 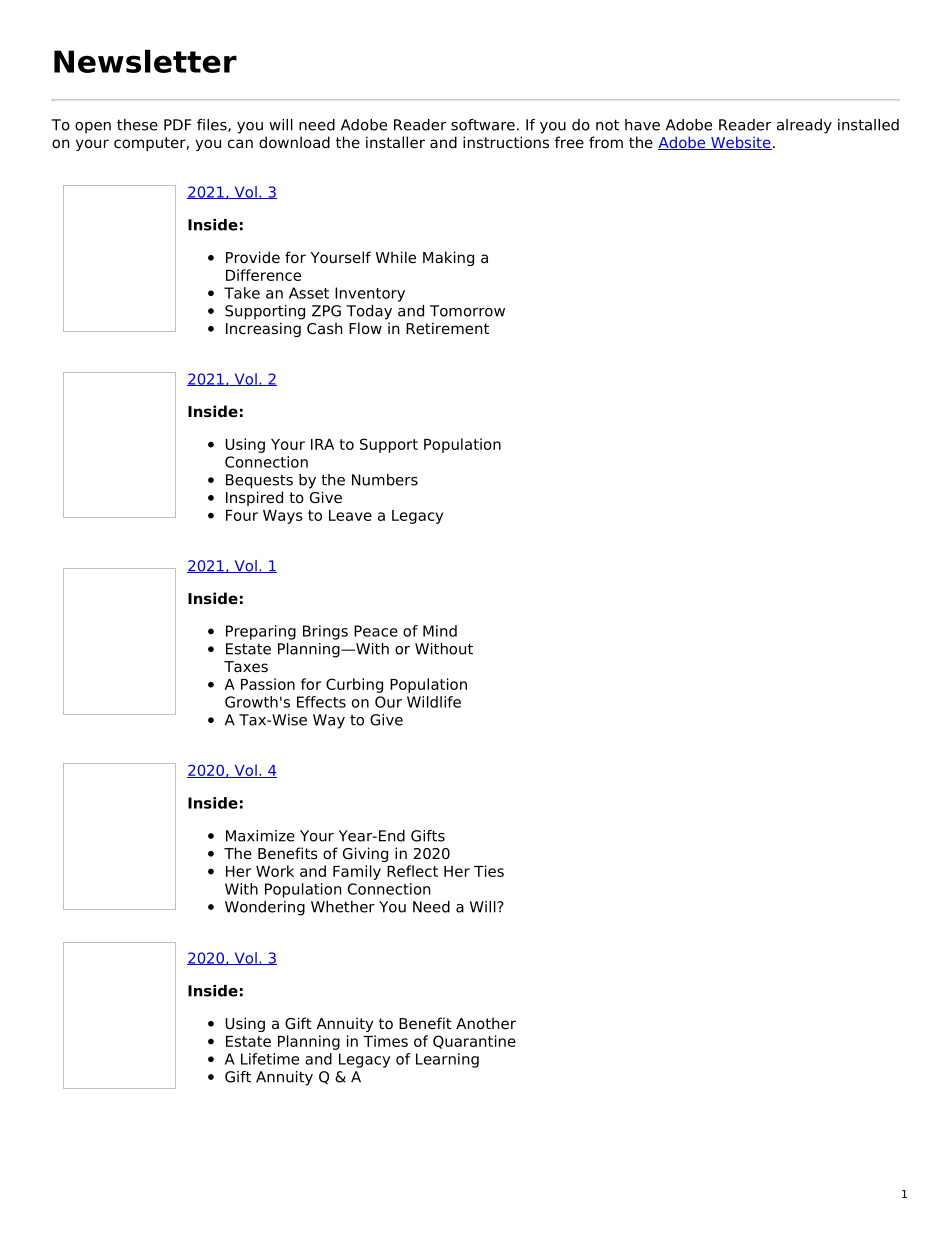 What do you see at coordinates (740, 143) in the screenshot?
I see `Website` at bounding box center [740, 143].
